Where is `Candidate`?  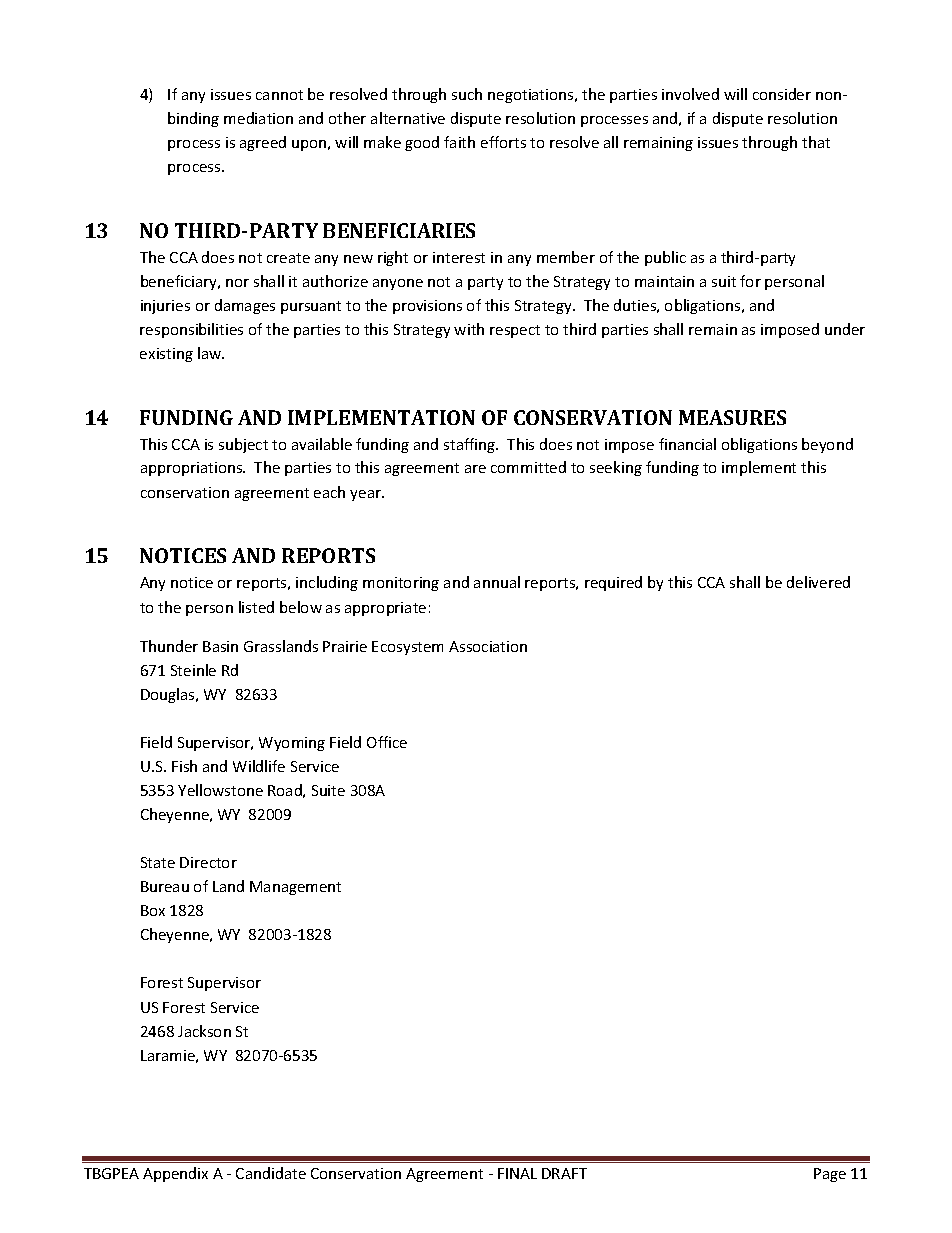
Candidate is located at coordinates (271, 1173).
